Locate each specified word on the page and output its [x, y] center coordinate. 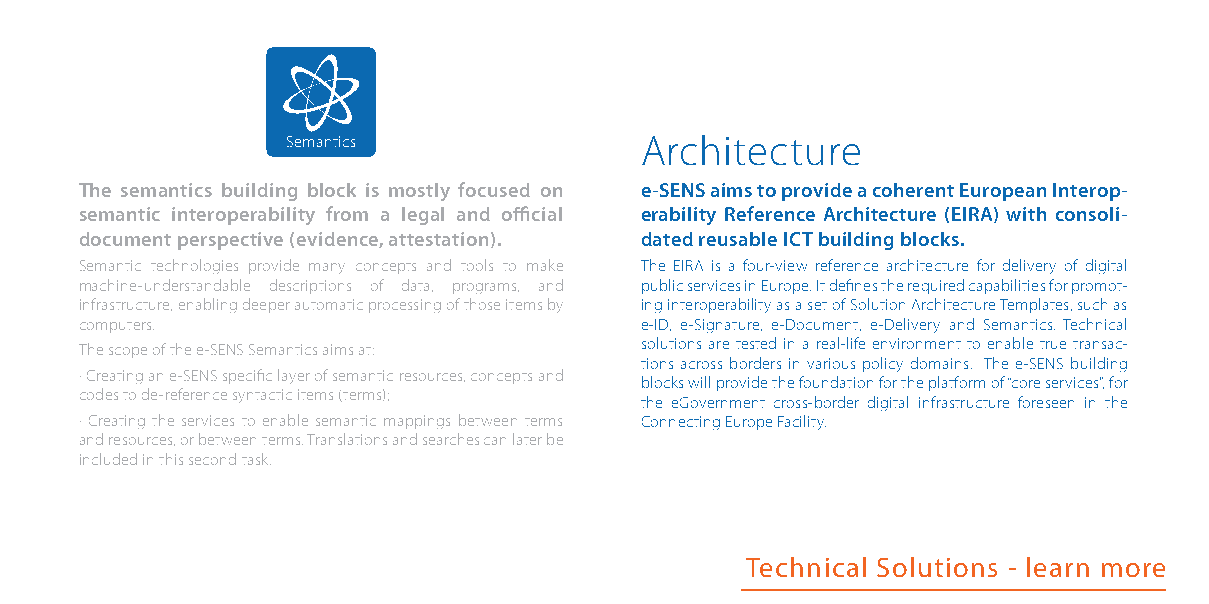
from [347, 213]
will [699, 382]
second [212, 459]
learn [1058, 567]
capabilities [1007, 286]
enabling [208, 305]
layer [294, 376]
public [662, 286]
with [1026, 214]
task [256, 459]
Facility [802, 422]
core [1025, 383]
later [527, 439]
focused [494, 189]
